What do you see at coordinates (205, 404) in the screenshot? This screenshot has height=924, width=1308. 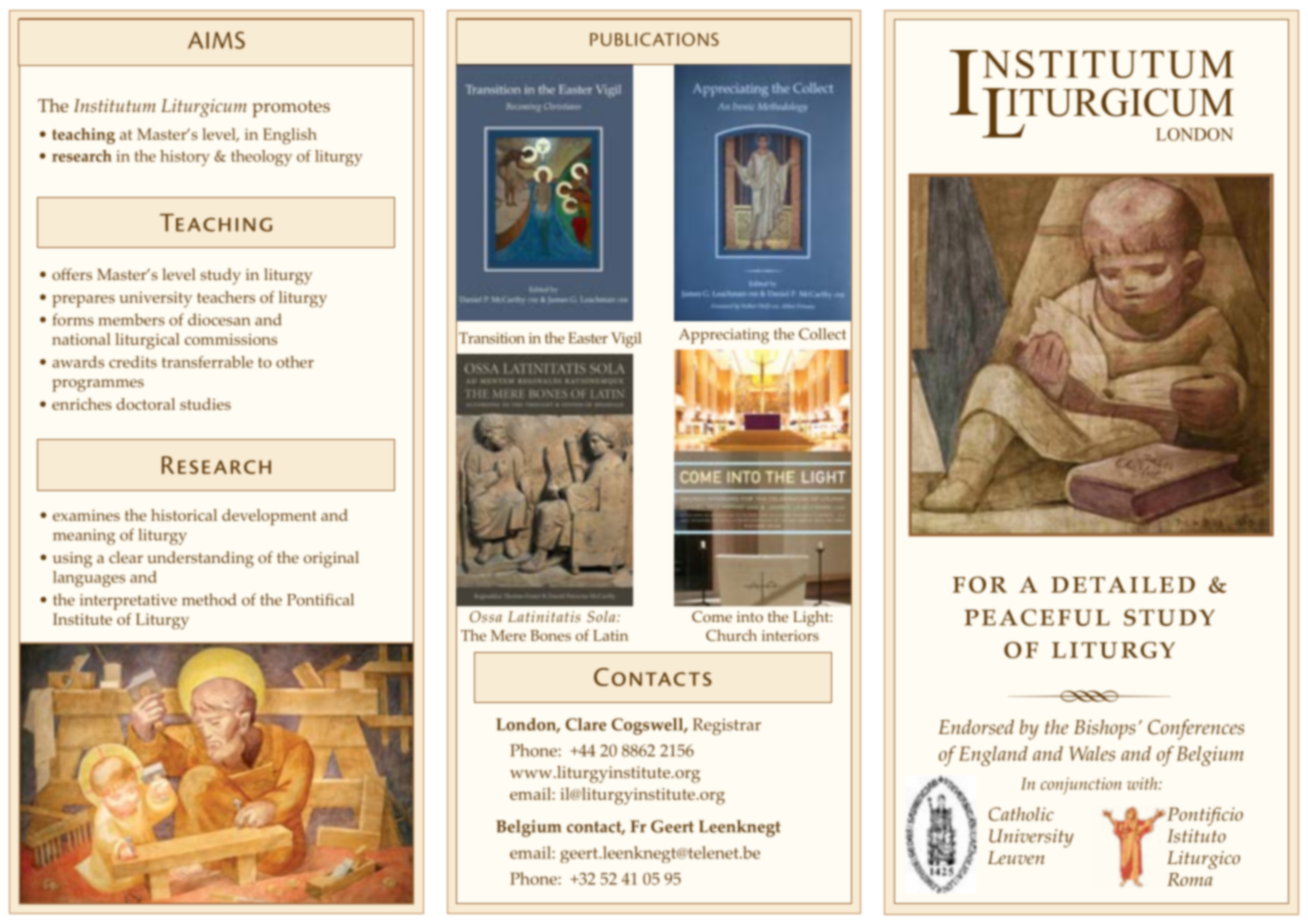 I see `studies` at bounding box center [205, 404].
